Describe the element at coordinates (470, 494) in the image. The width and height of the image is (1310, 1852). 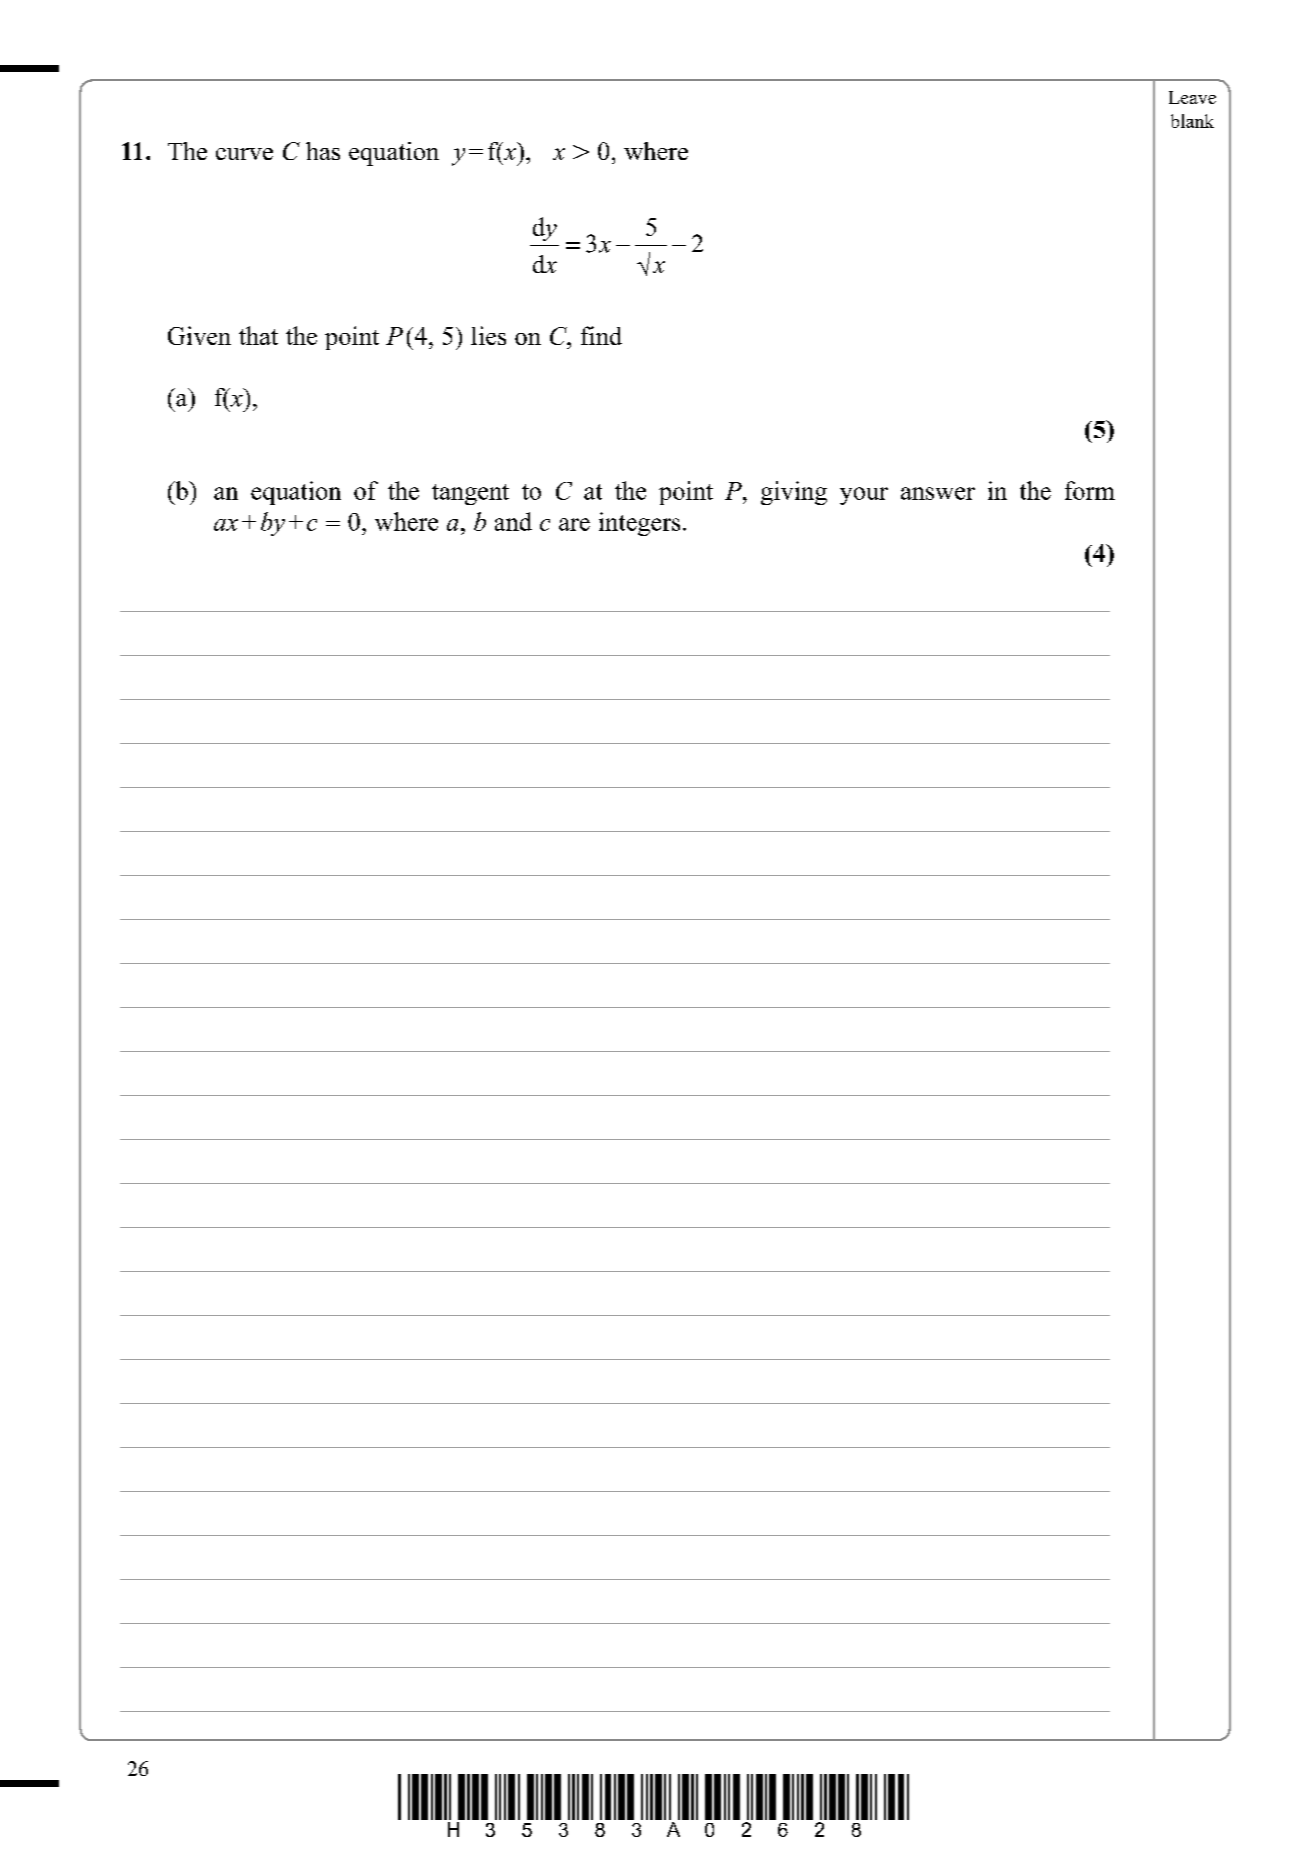
I see `tangent` at that location.
